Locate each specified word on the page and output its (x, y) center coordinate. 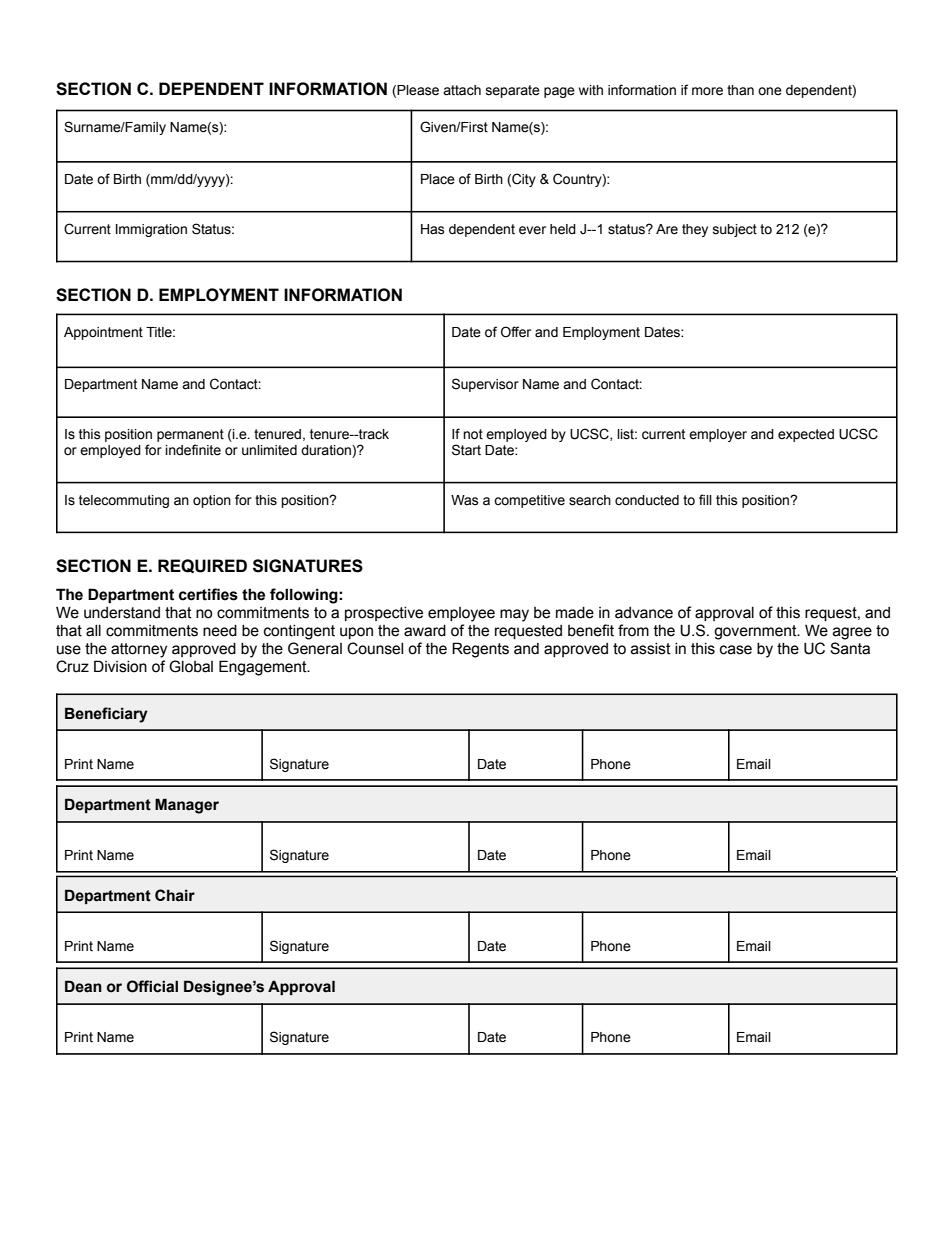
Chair (175, 895)
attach (462, 90)
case (736, 650)
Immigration (151, 230)
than (740, 90)
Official (152, 986)
